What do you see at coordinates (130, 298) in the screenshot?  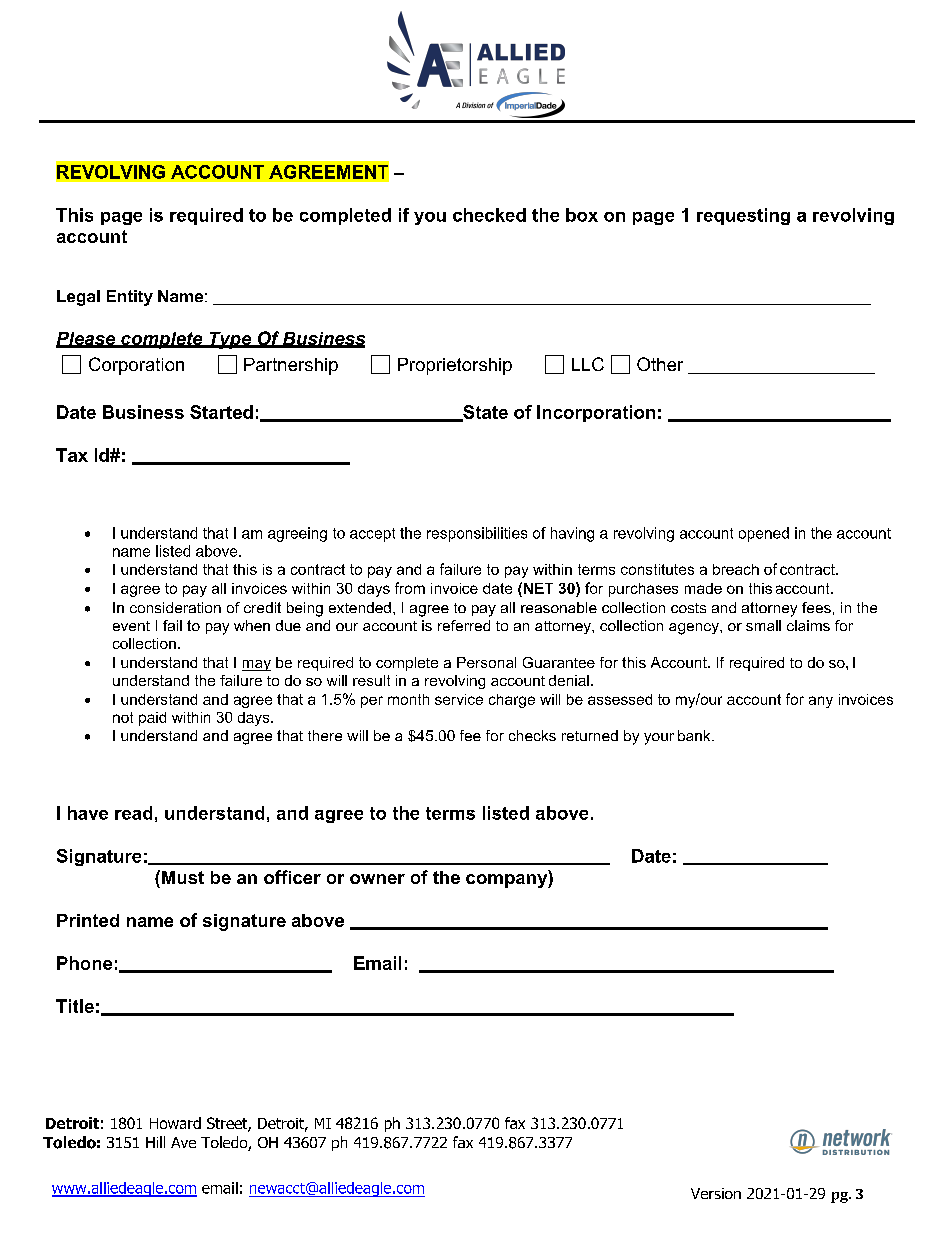 I see `Entity` at bounding box center [130, 298].
